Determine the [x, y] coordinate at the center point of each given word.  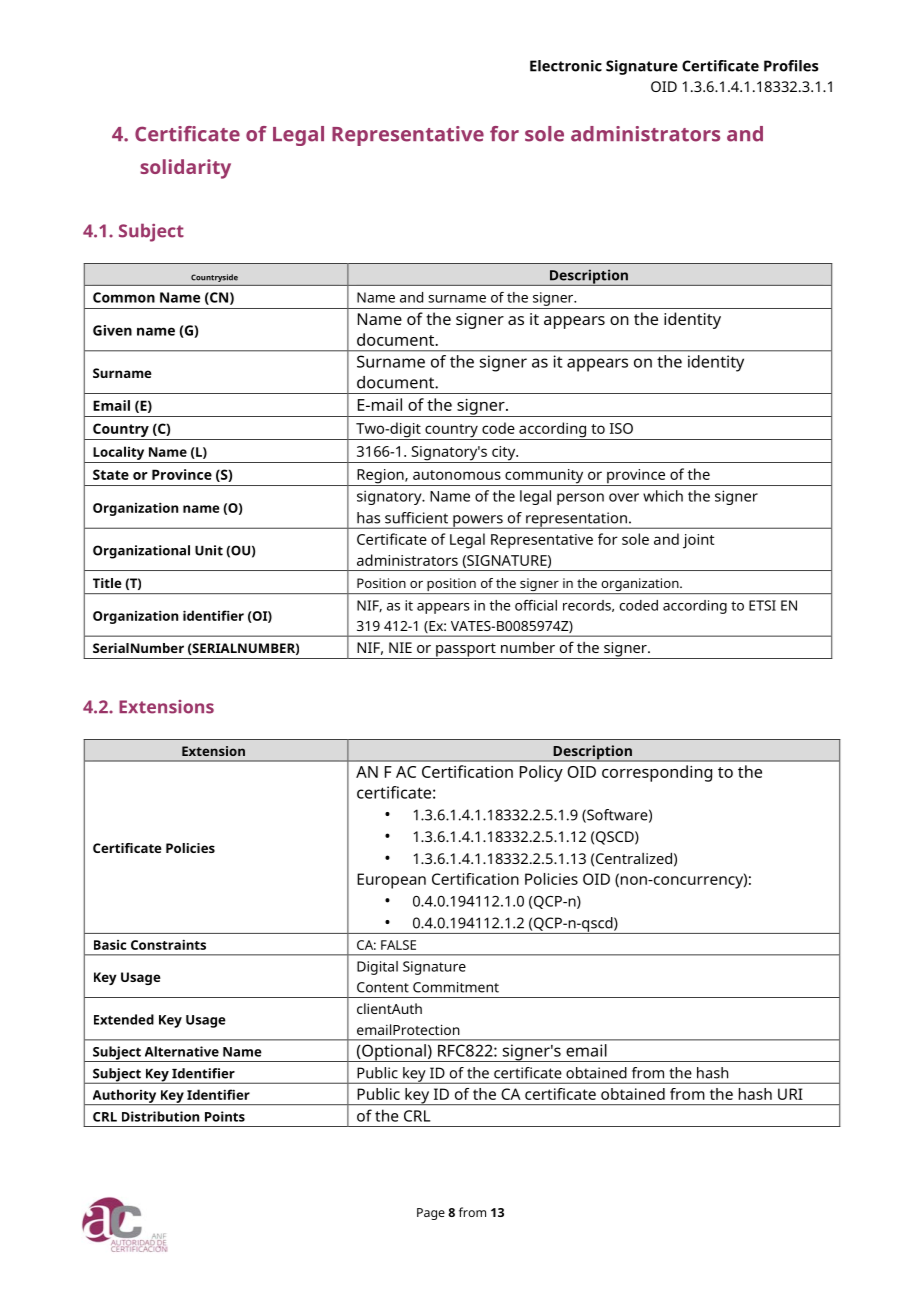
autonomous [457, 475]
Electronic [566, 66]
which [663, 496]
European [391, 881]
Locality [118, 453]
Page [431, 1214]
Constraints [168, 944]
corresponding [657, 773]
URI [790, 1094]
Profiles [791, 66]
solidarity [185, 169]
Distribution [160, 1116]
